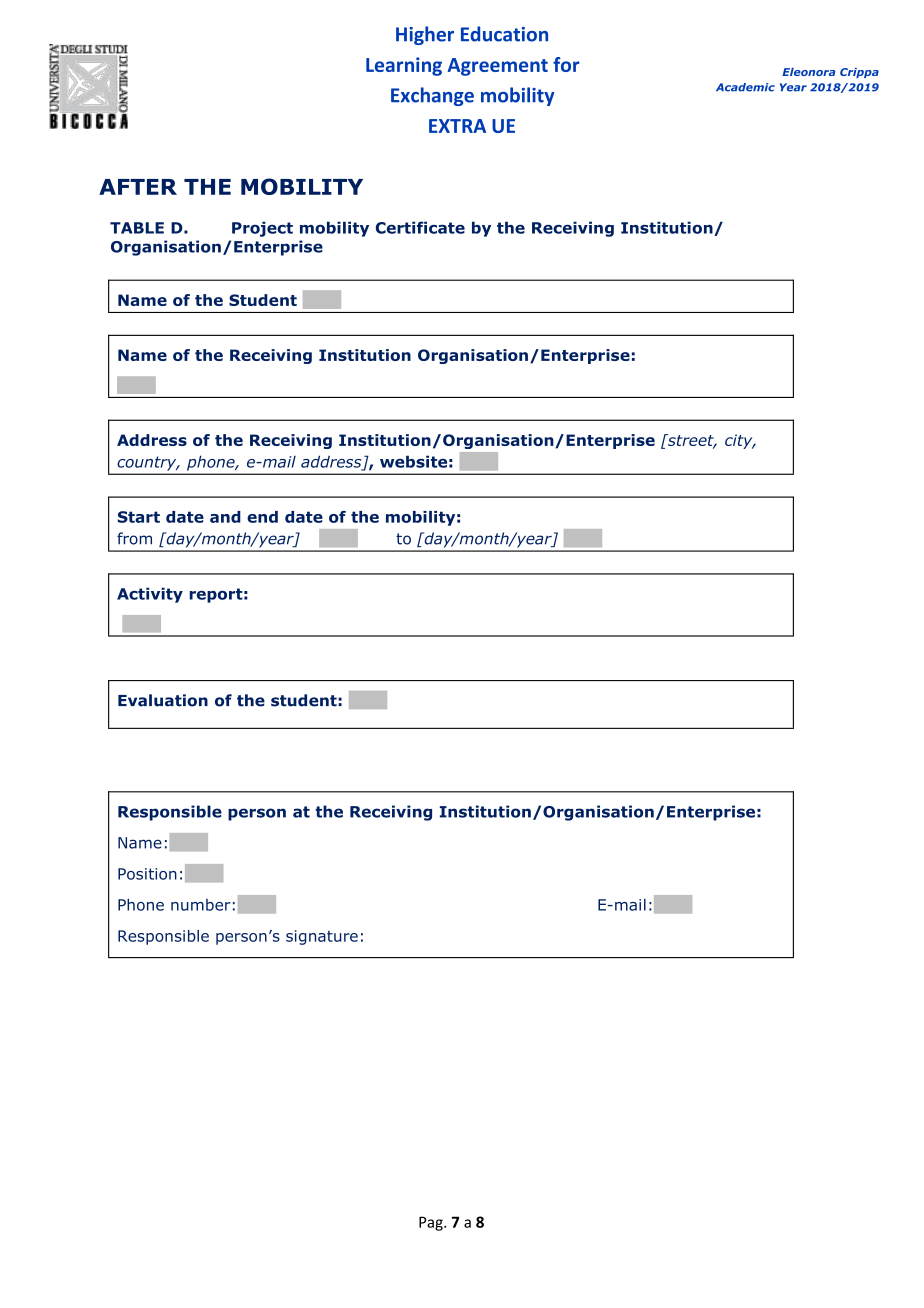 The height and width of the screenshot is (1308, 924). Describe the element at coordinates (420, 227) in the screenshot. I see `Certificate` at that location.
